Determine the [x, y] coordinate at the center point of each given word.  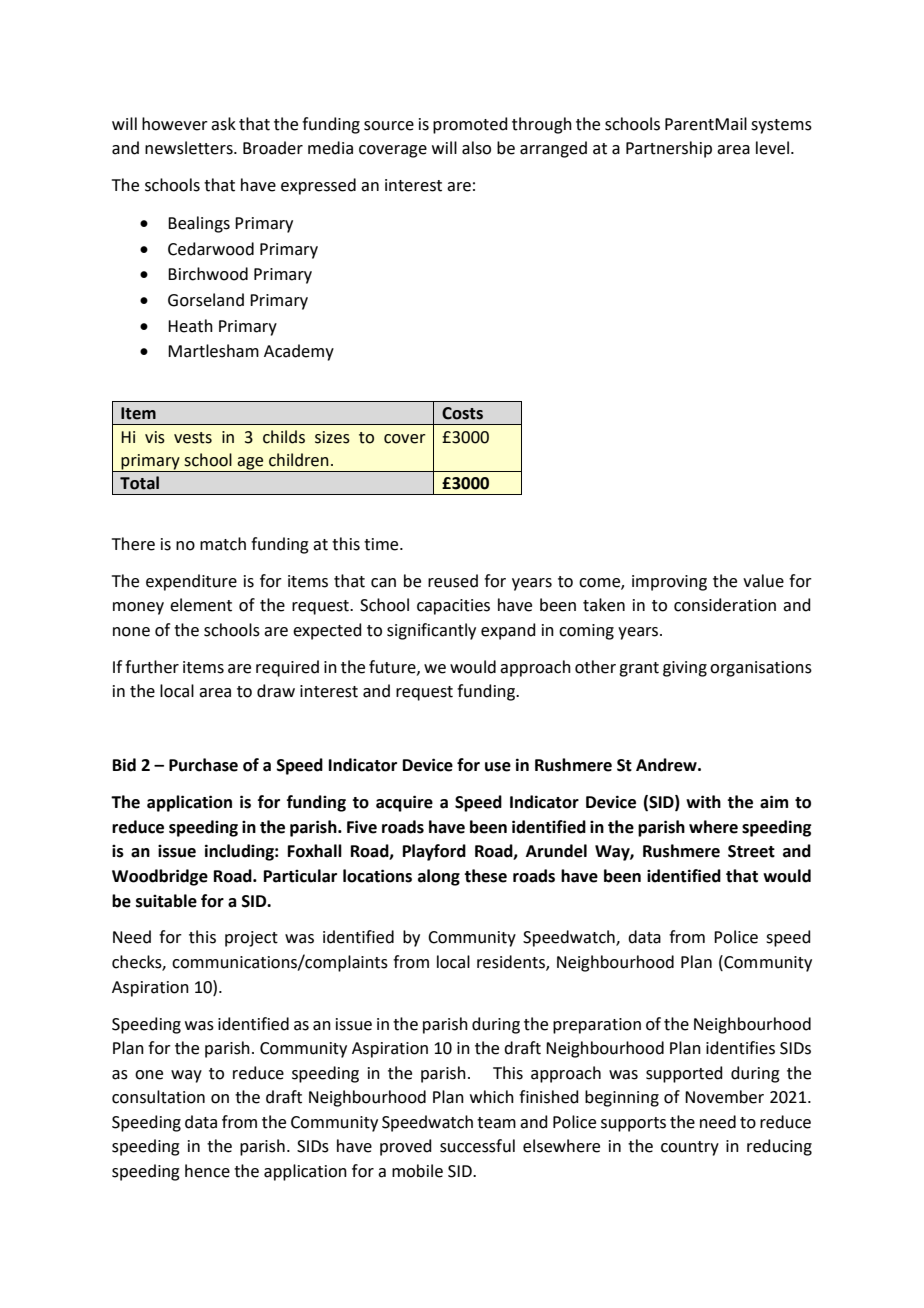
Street [751, 851]
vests [193, 438]
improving [669, 583]
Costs [462, 413]
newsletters [190, 148]
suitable [166, 901]
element [201, 605]
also [476, 148]
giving [685, 669]
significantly [431, 631]
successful [477, 1146]
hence [207, 1171]
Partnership [669, 149]
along [439, 877]
